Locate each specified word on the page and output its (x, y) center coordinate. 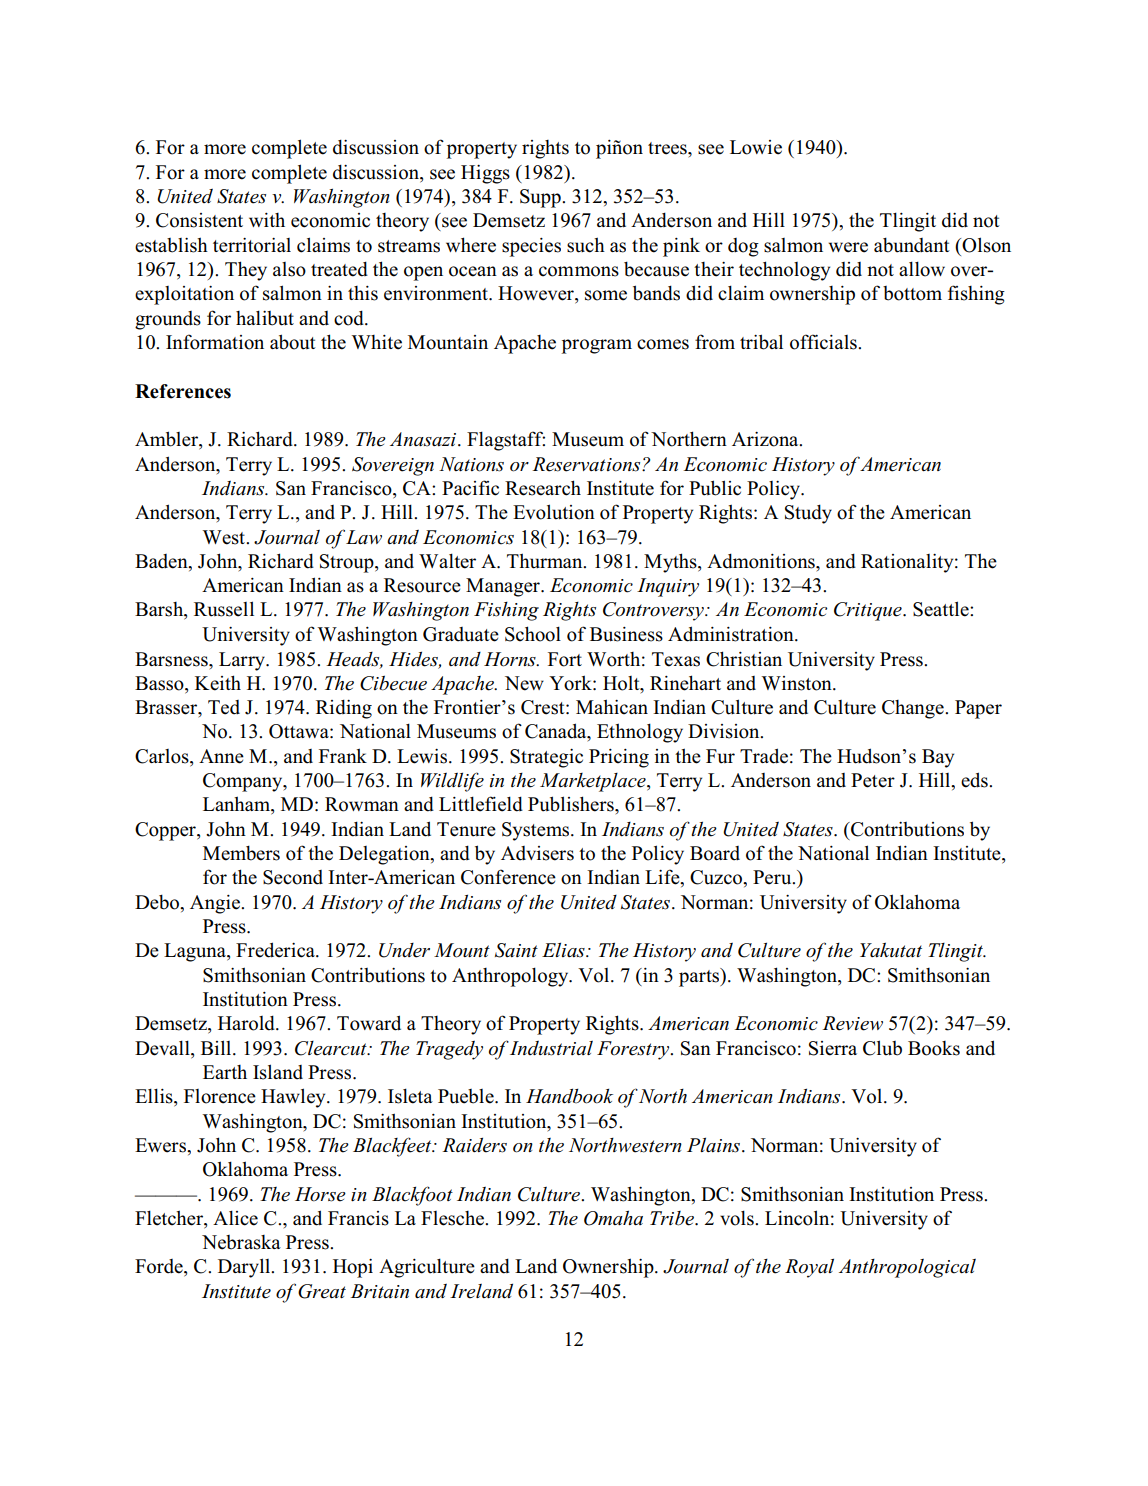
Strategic (546, 758)
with (267, 220)
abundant (912, 245)
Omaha (613, 1218)
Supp (541, 198)
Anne (221, 756)
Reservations (587, 464)
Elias (564, 950)
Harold (247, 1023)
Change (914, 709)
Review (852, 1023)
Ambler (167, 440)
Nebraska (241, 1242)
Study (808, 514)
